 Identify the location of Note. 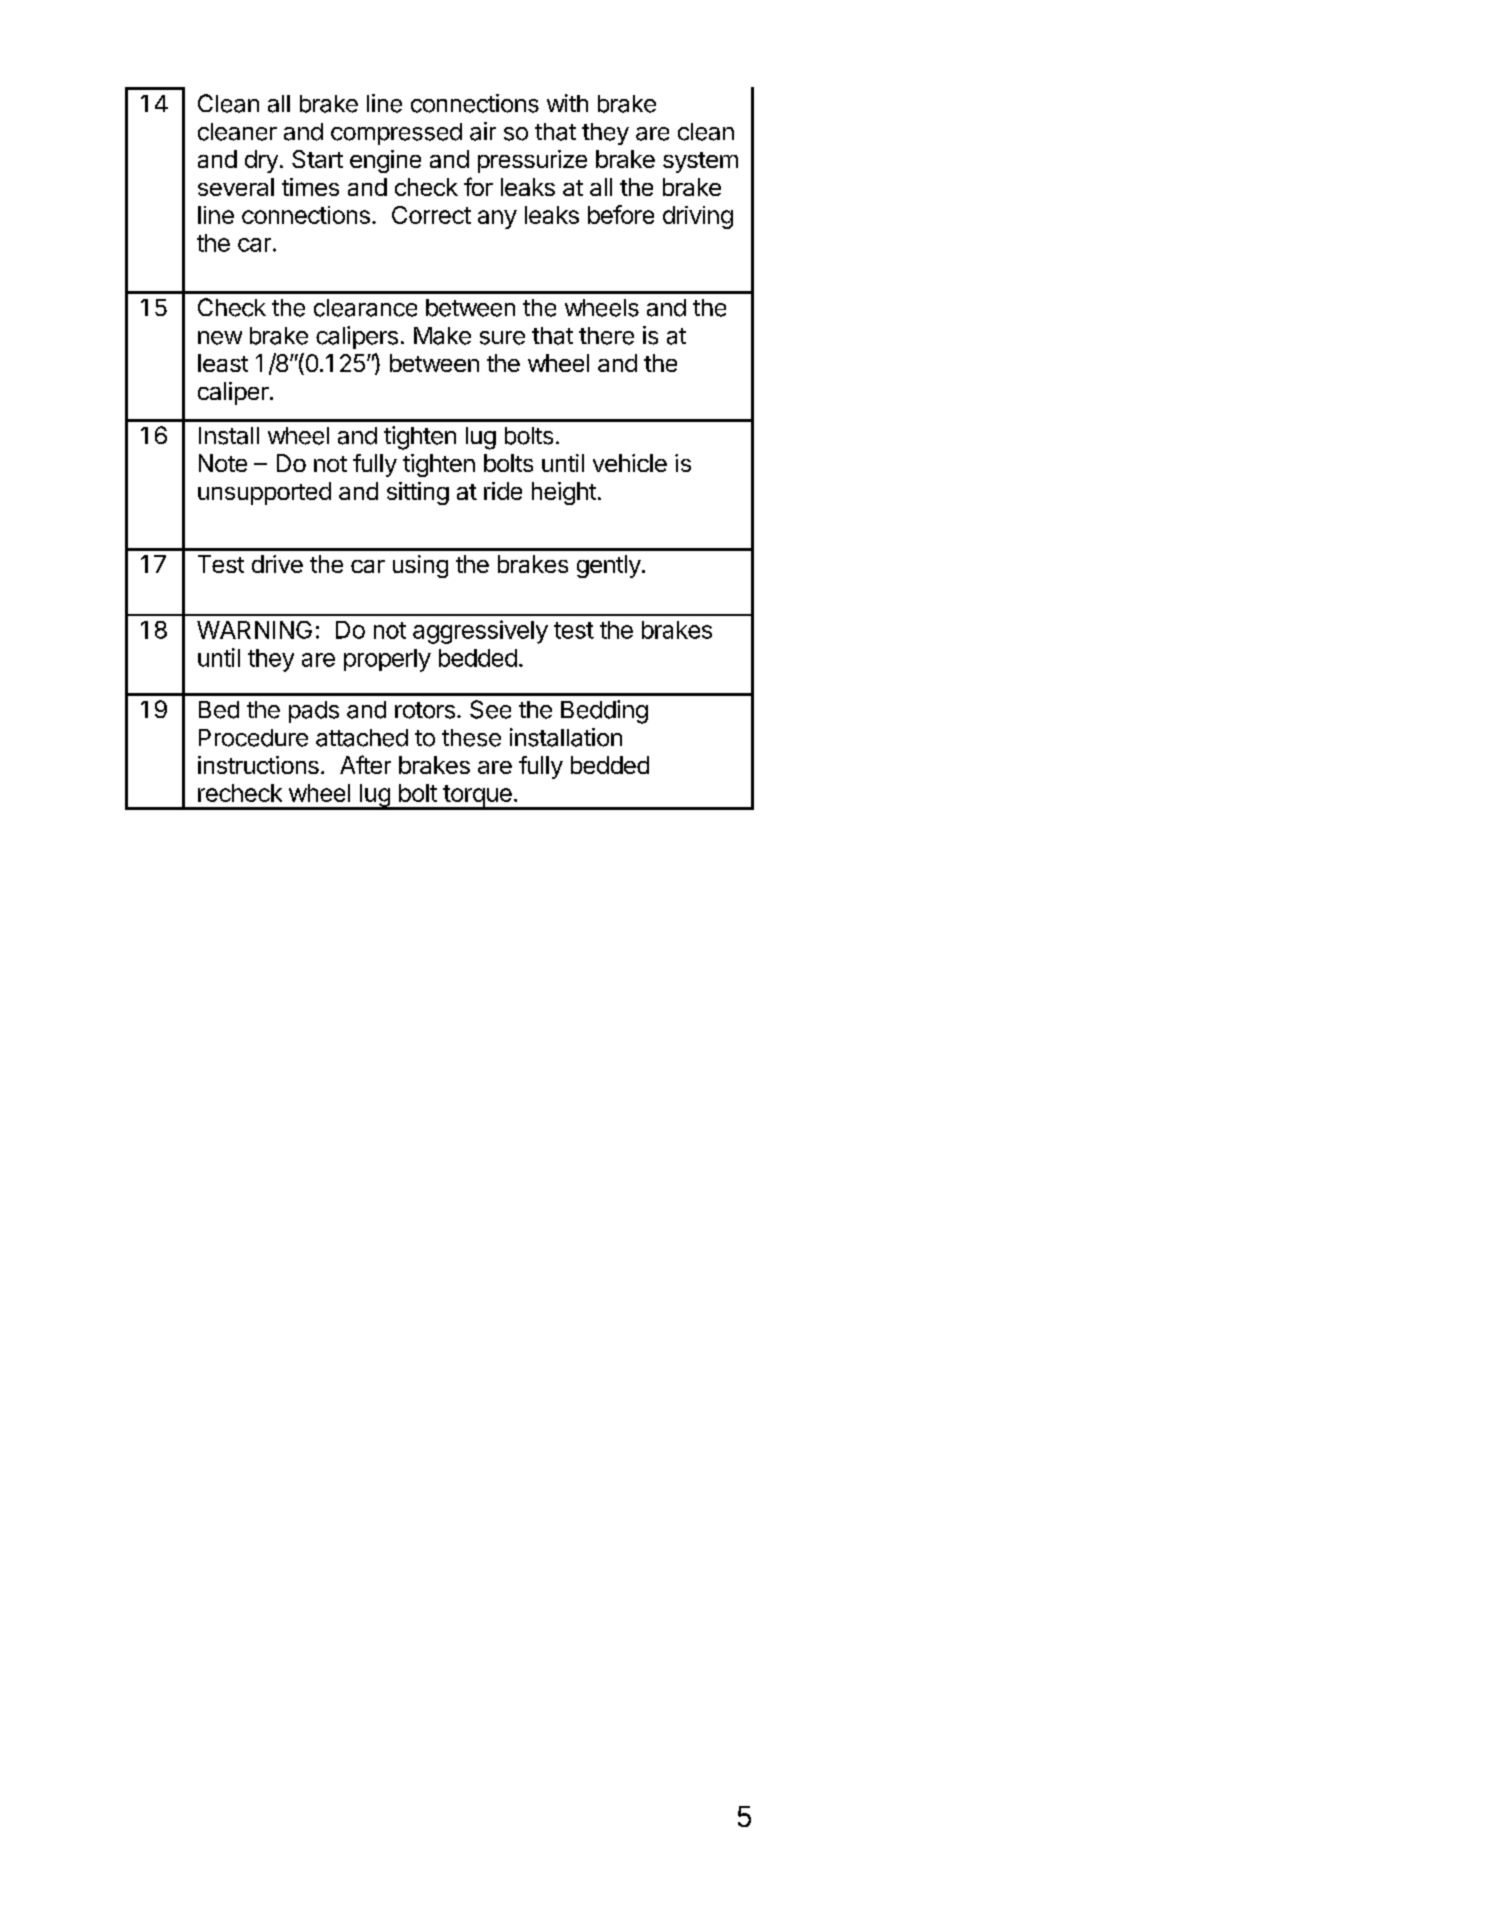
(223, 463).
